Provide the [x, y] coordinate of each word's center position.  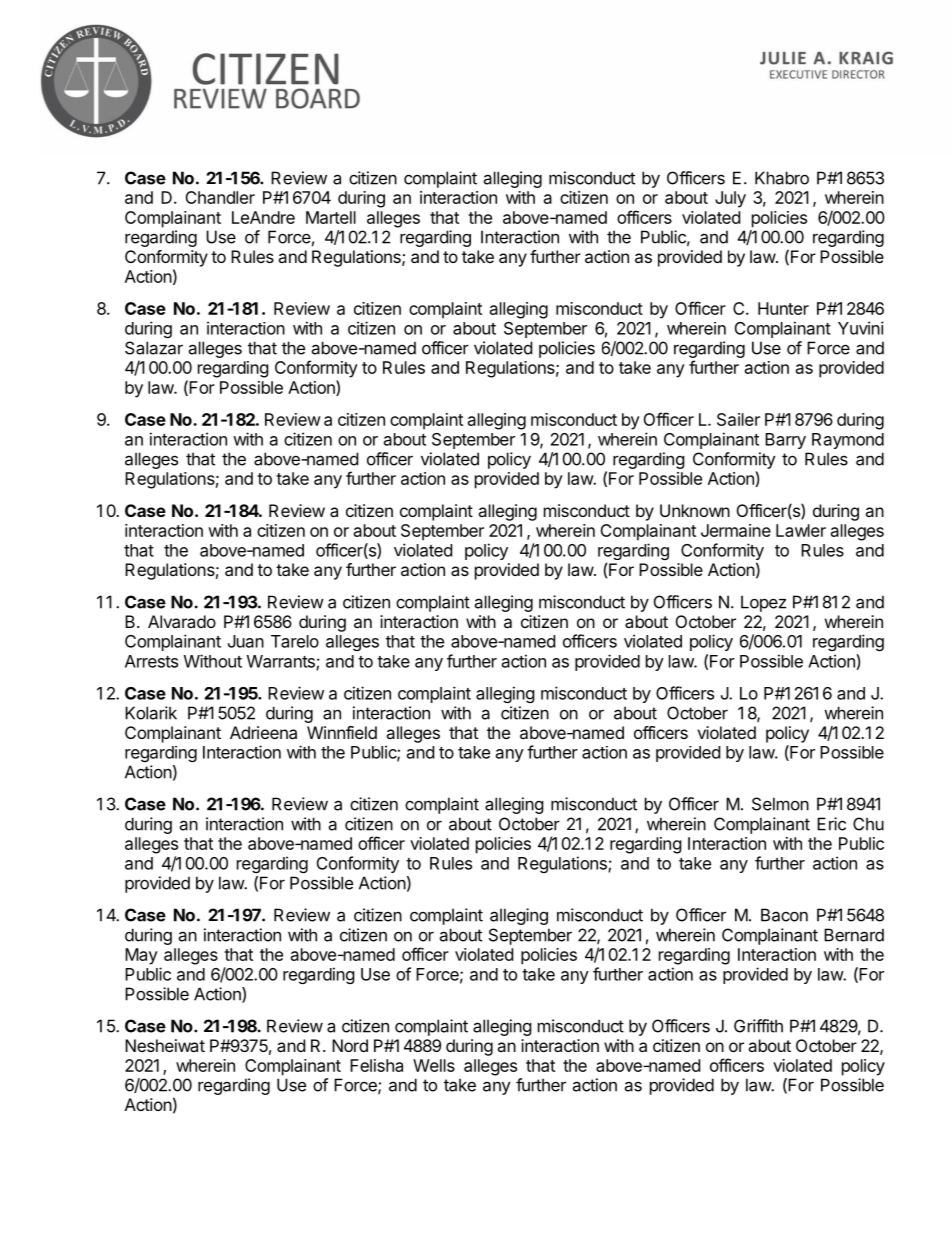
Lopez [763, 603]
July [730, 199]
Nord [350, 1045]
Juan [246, 641]
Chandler [220, 197]
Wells [434, 1065]
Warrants [282, 662]
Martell [331, 217]
